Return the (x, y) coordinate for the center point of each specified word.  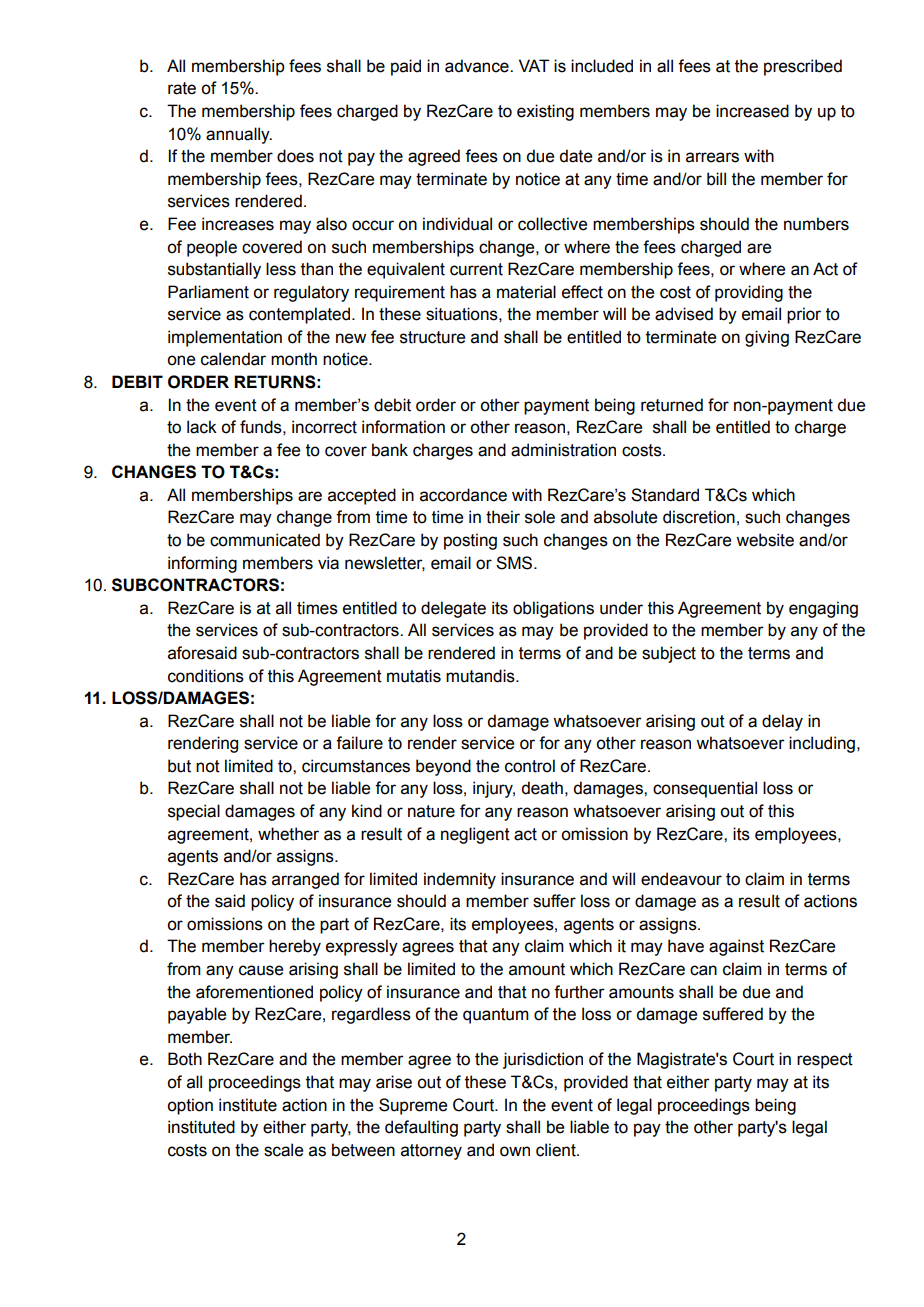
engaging (823, 609)
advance (478, 66)
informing (202, 564)
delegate (453, 609)
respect (825, 1061)
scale (283, 1150)
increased (752, 111)
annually (239, 135)
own (515, 1151)
